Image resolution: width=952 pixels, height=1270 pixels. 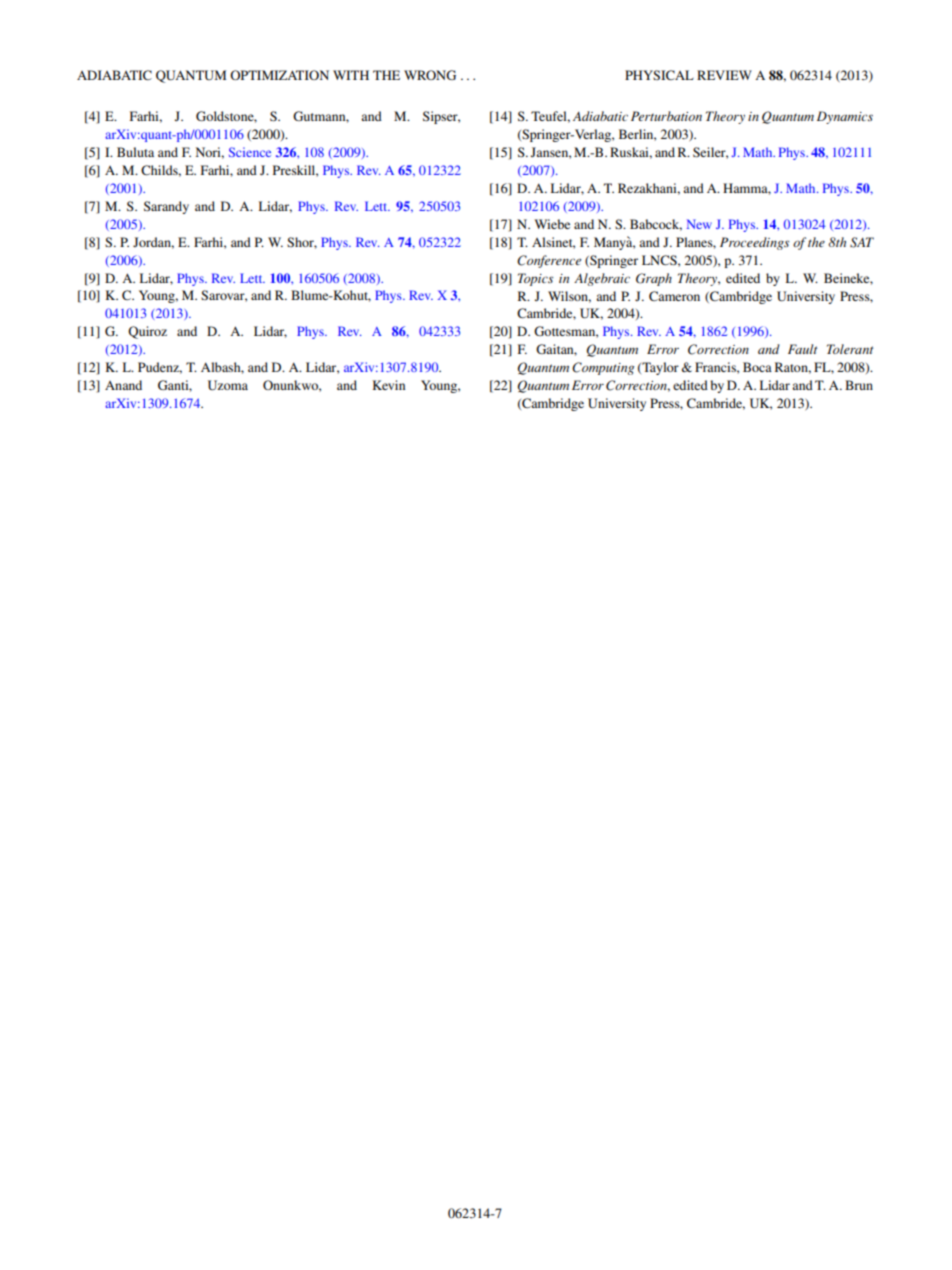 What do you see at coordinates (430, 75) in the image?
I see `WRONG` at bounding box center [430, 75].
